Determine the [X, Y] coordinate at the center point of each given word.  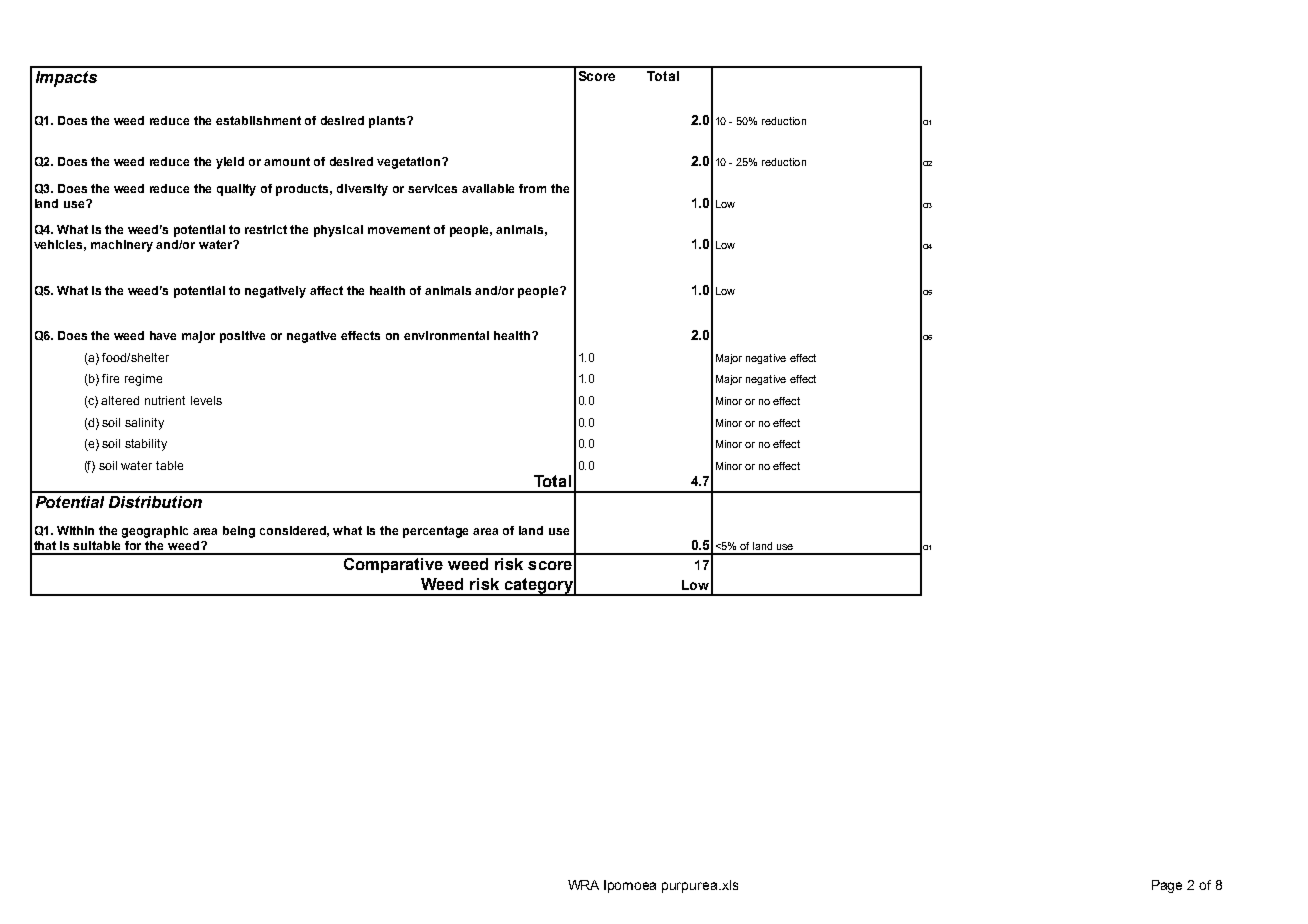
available [488, 188]
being [239, 532]
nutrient [165, 400]
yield [230, 163]
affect [326, 290]
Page [1167, 886]
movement [399, 229]
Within [75, 530]
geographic [155, 532]
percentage [435, 532]
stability [146, 445]
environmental [446, 335]
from [532, 188]
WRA [583, 885]
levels [206, 400]
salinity [144, 424]
